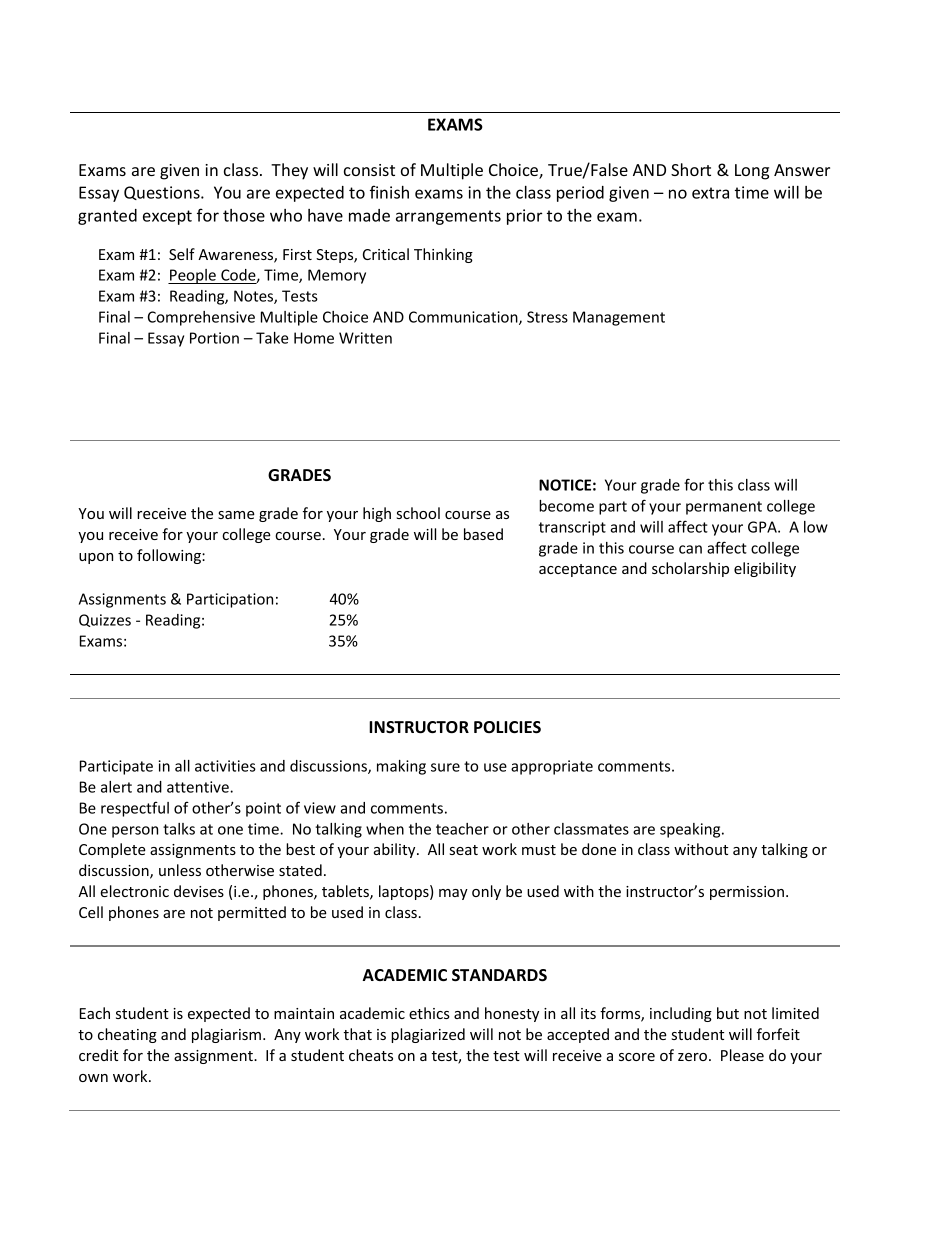 The image size is (952, 1233). Describe the element at coordinates (692, 1057) in the page. I see `zero` at that location.
